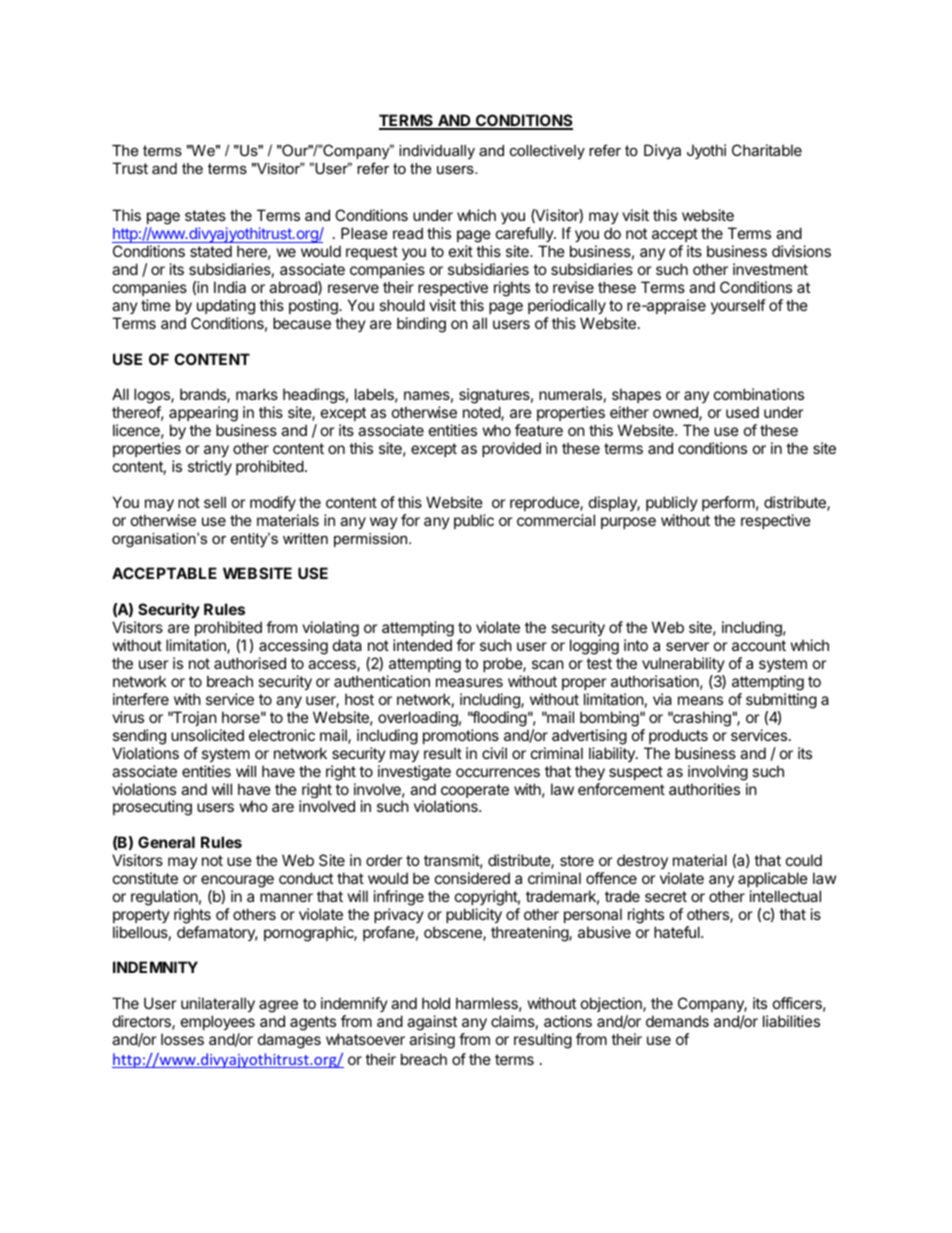 This screenshot has height=1233, width=952. I want to click on Charitable, so click(767, 150).
